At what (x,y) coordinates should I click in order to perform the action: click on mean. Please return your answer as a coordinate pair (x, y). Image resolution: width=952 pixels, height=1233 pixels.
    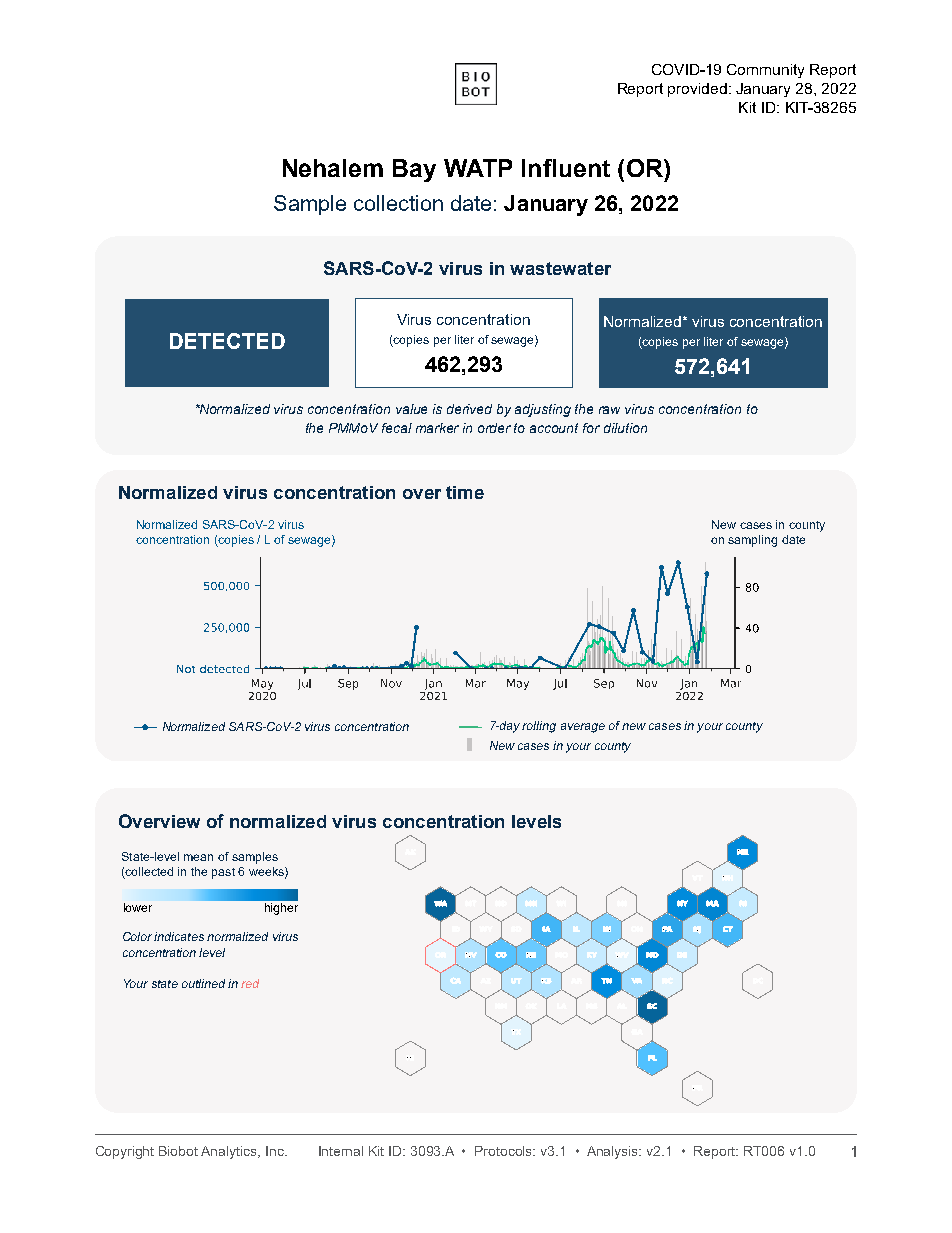
    Looking at the image, I should click on (198, 857).
